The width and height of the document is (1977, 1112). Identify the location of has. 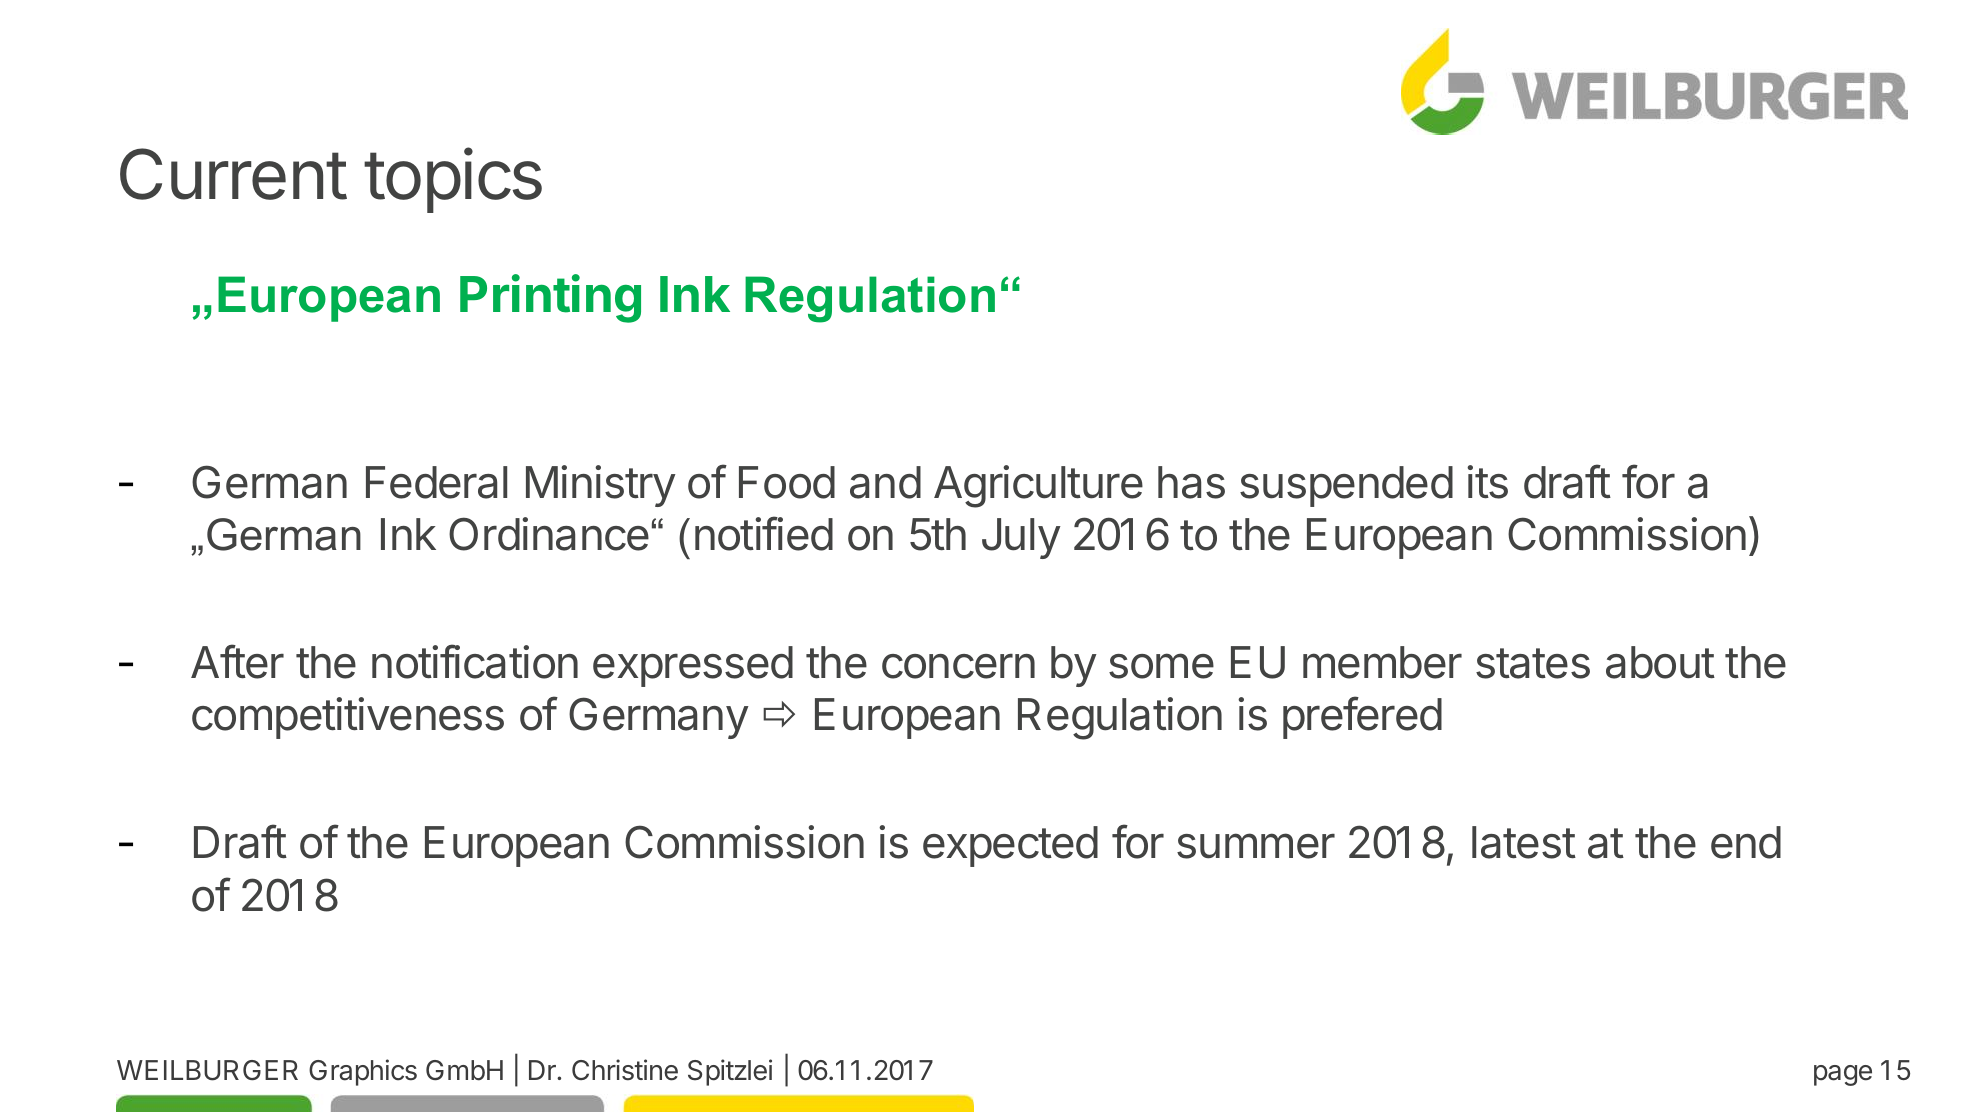
(1191, 482).
